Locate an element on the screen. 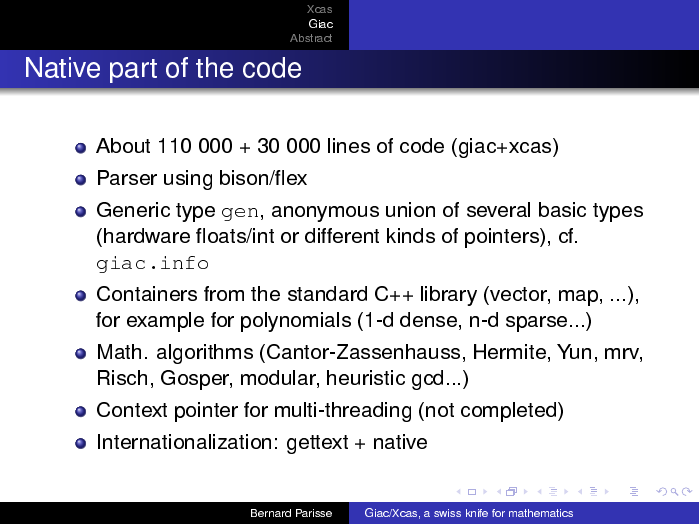  library is located at coordinates (449, 296).
